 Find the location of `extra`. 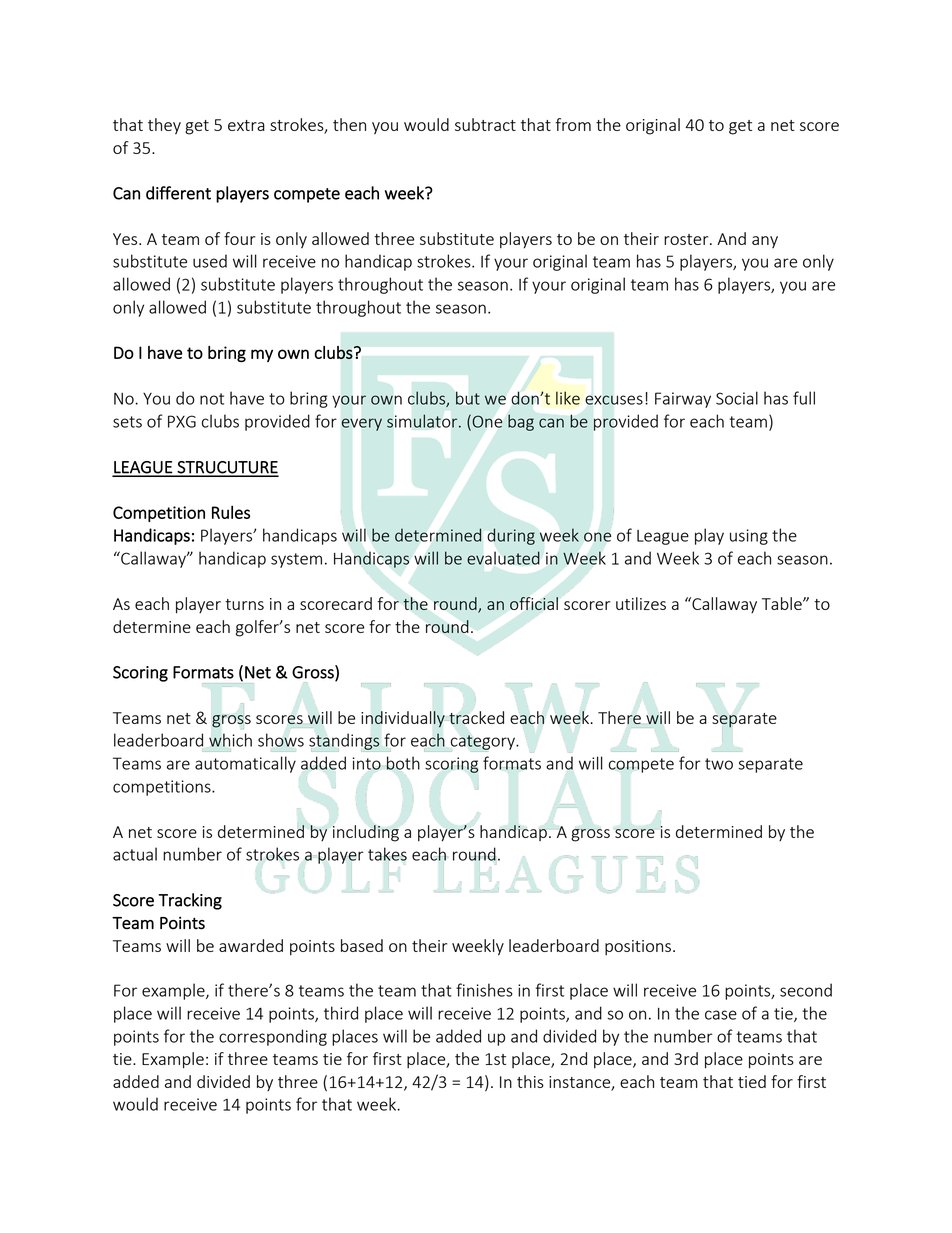

extra is located at coordinates (246, 125).
